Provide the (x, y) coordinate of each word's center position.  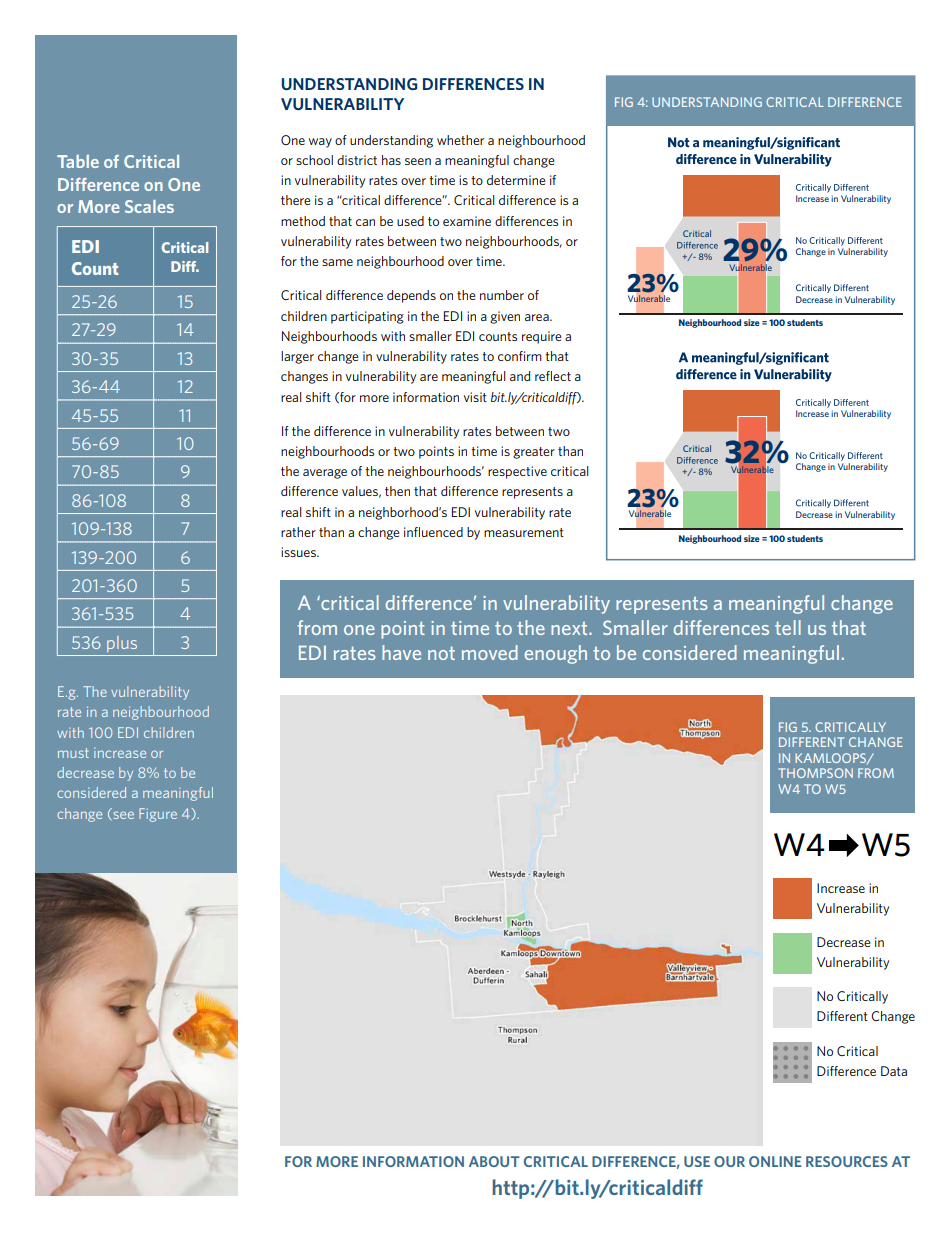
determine (516, 180)
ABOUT (494, 1161)
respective (517, 472)
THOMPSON (815, 773)
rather (298, 532)
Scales (149, 206)
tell (788, 627)
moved (490, 652)
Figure (158, 815)
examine (467, 221)
